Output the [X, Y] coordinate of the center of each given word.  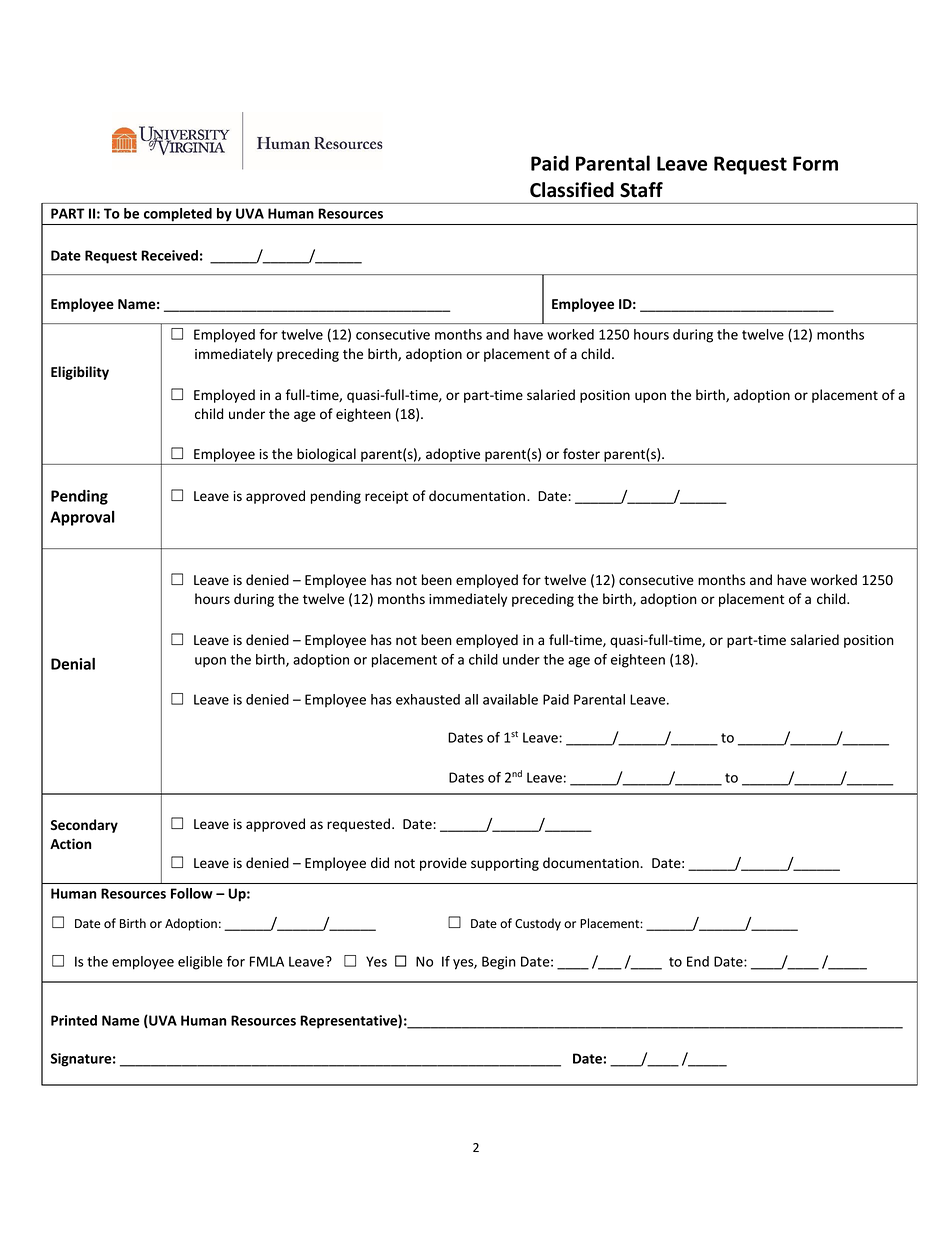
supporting [505, 864]
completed [178, 215]
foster [581, 454]
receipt [386, 497]
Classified [572, 190]
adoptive [453, 456]
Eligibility [80, 373]
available [510, 699]
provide [443, 864]
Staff [641, 190]
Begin [499, 963]
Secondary [84, 826]
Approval [82, 518]
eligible [200, 963]
